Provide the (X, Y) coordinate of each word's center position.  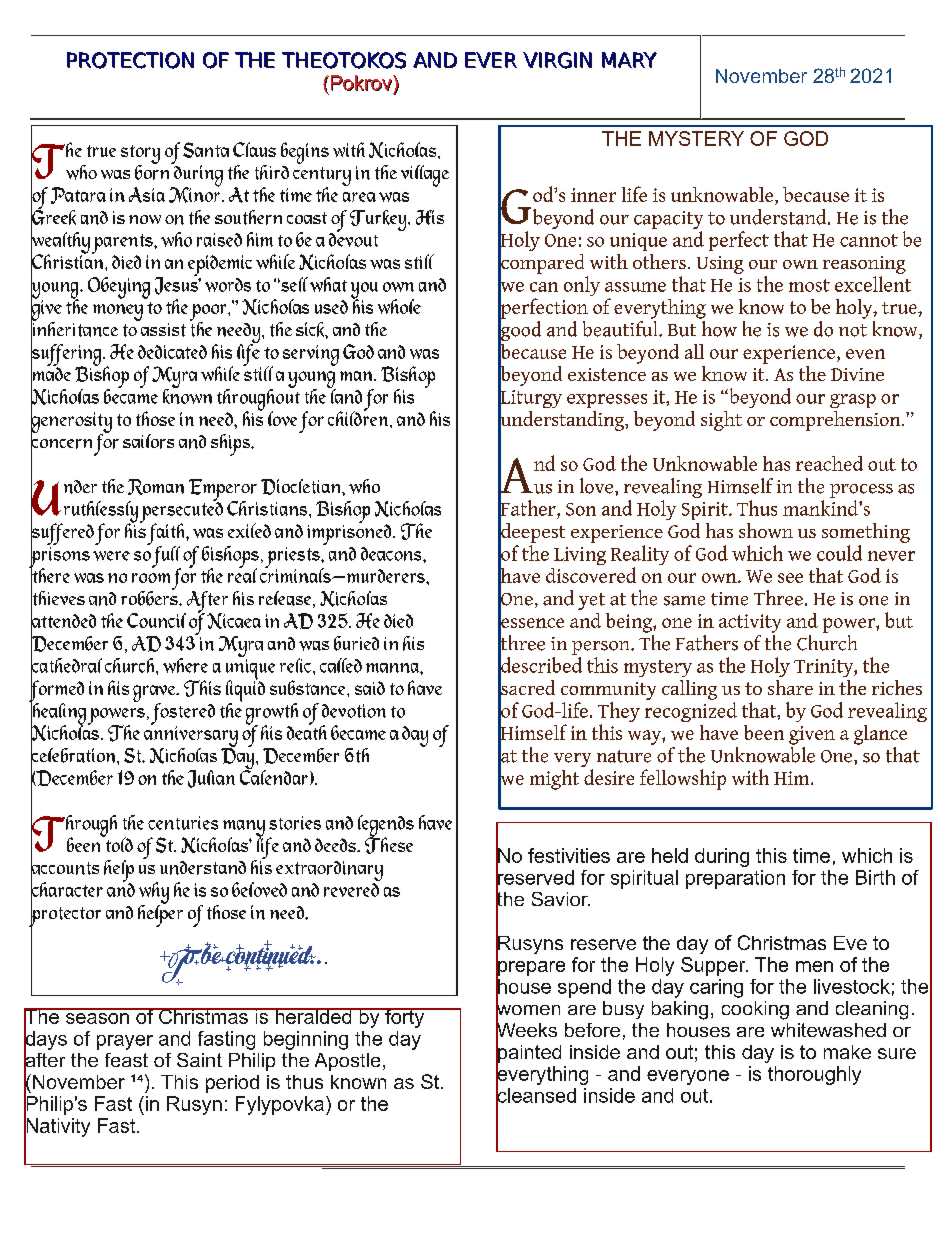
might (554, 780)
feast (126, 1060)
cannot (869, 240)
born (153, 171)
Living (580, 556)
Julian (211, 779)
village (425, 176)
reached (829, 463)
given (812, 735)
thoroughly (814, 1075)
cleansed (536, 1095)
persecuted (181, 512)
